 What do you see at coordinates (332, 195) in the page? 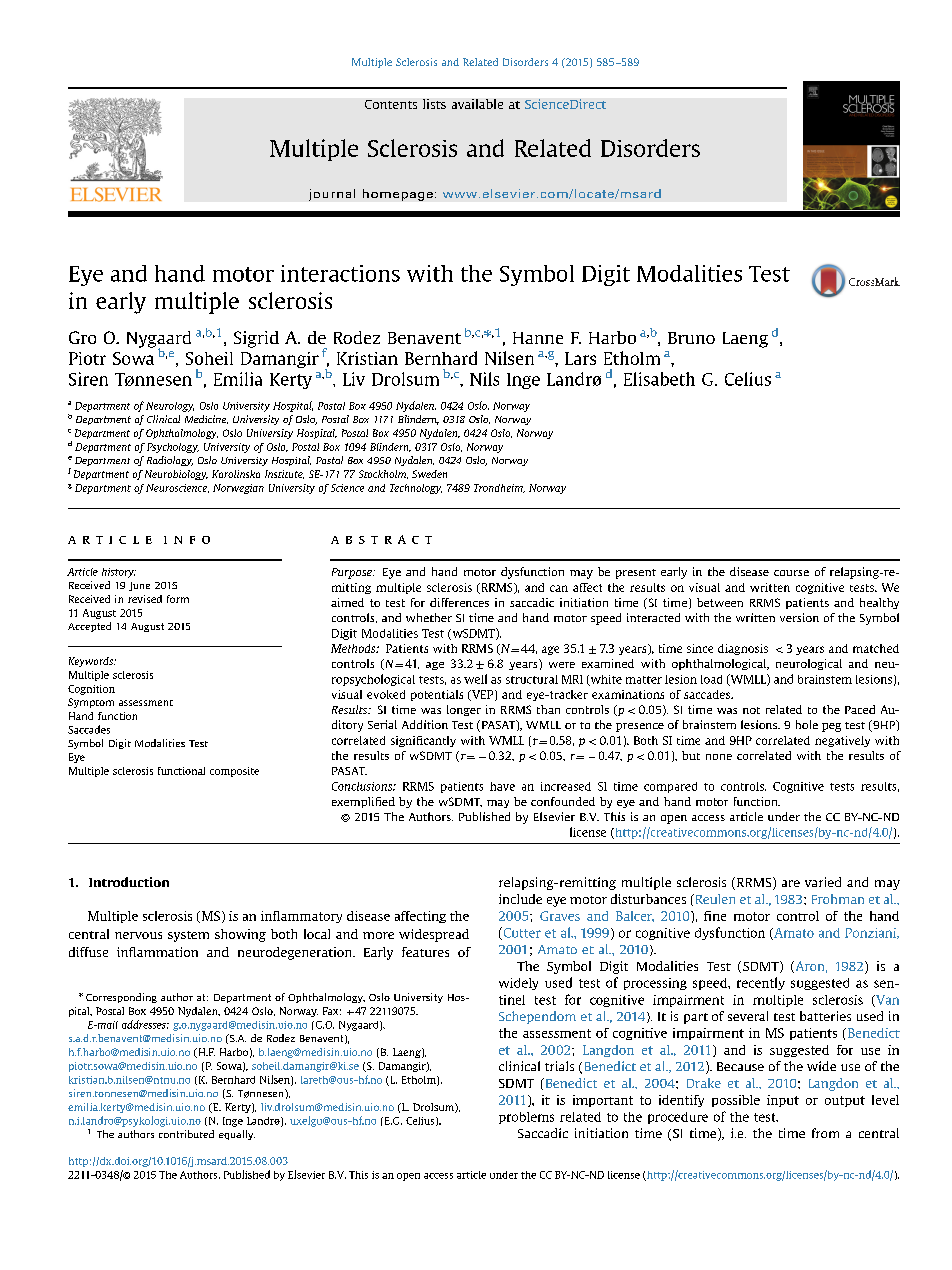
I see `journal` at bounding box center [332, 195].
